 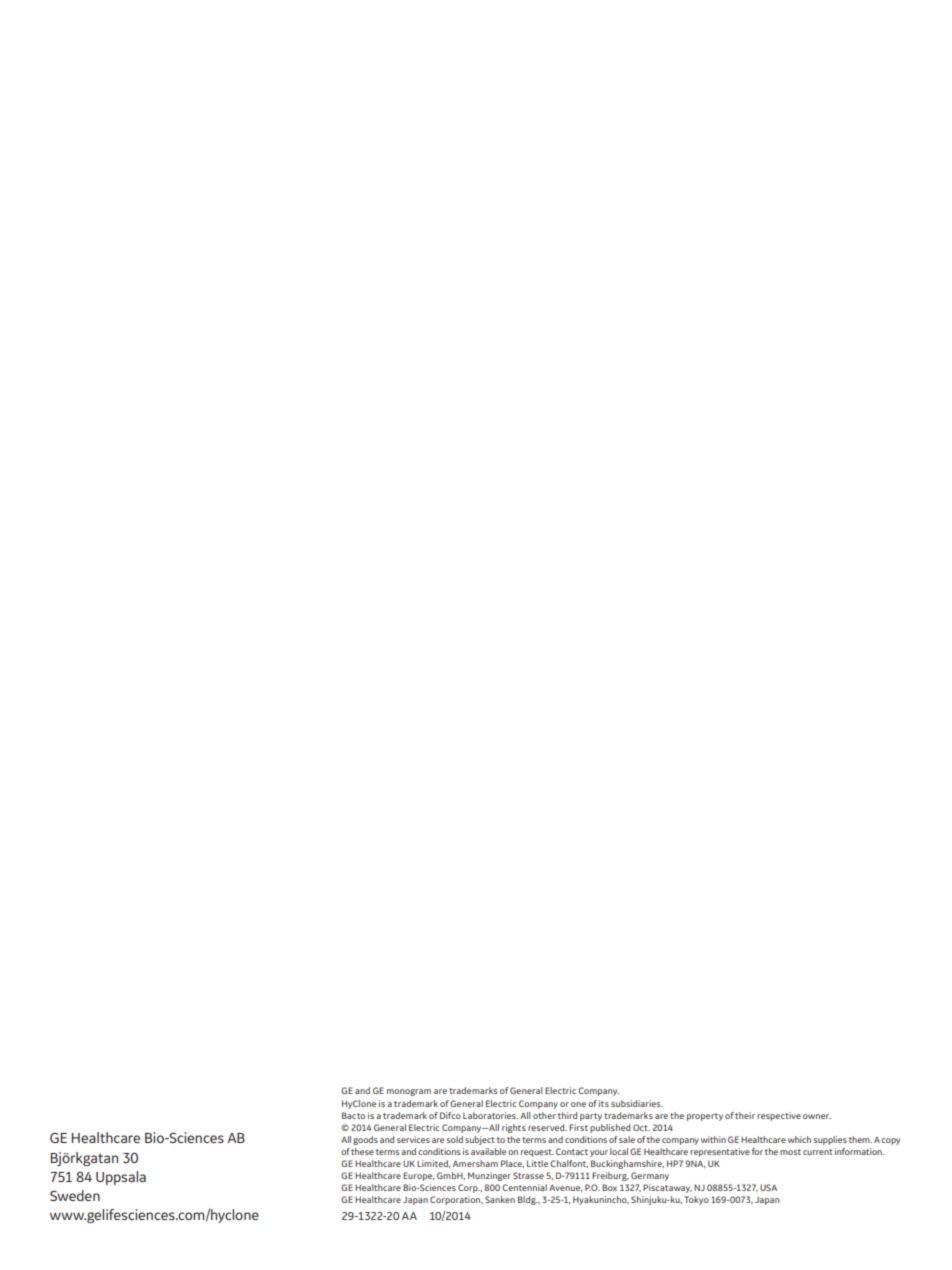 What do you see at coordinates (604, 1103) in the document?
I see `its` at bounding box center [604, 1103].
